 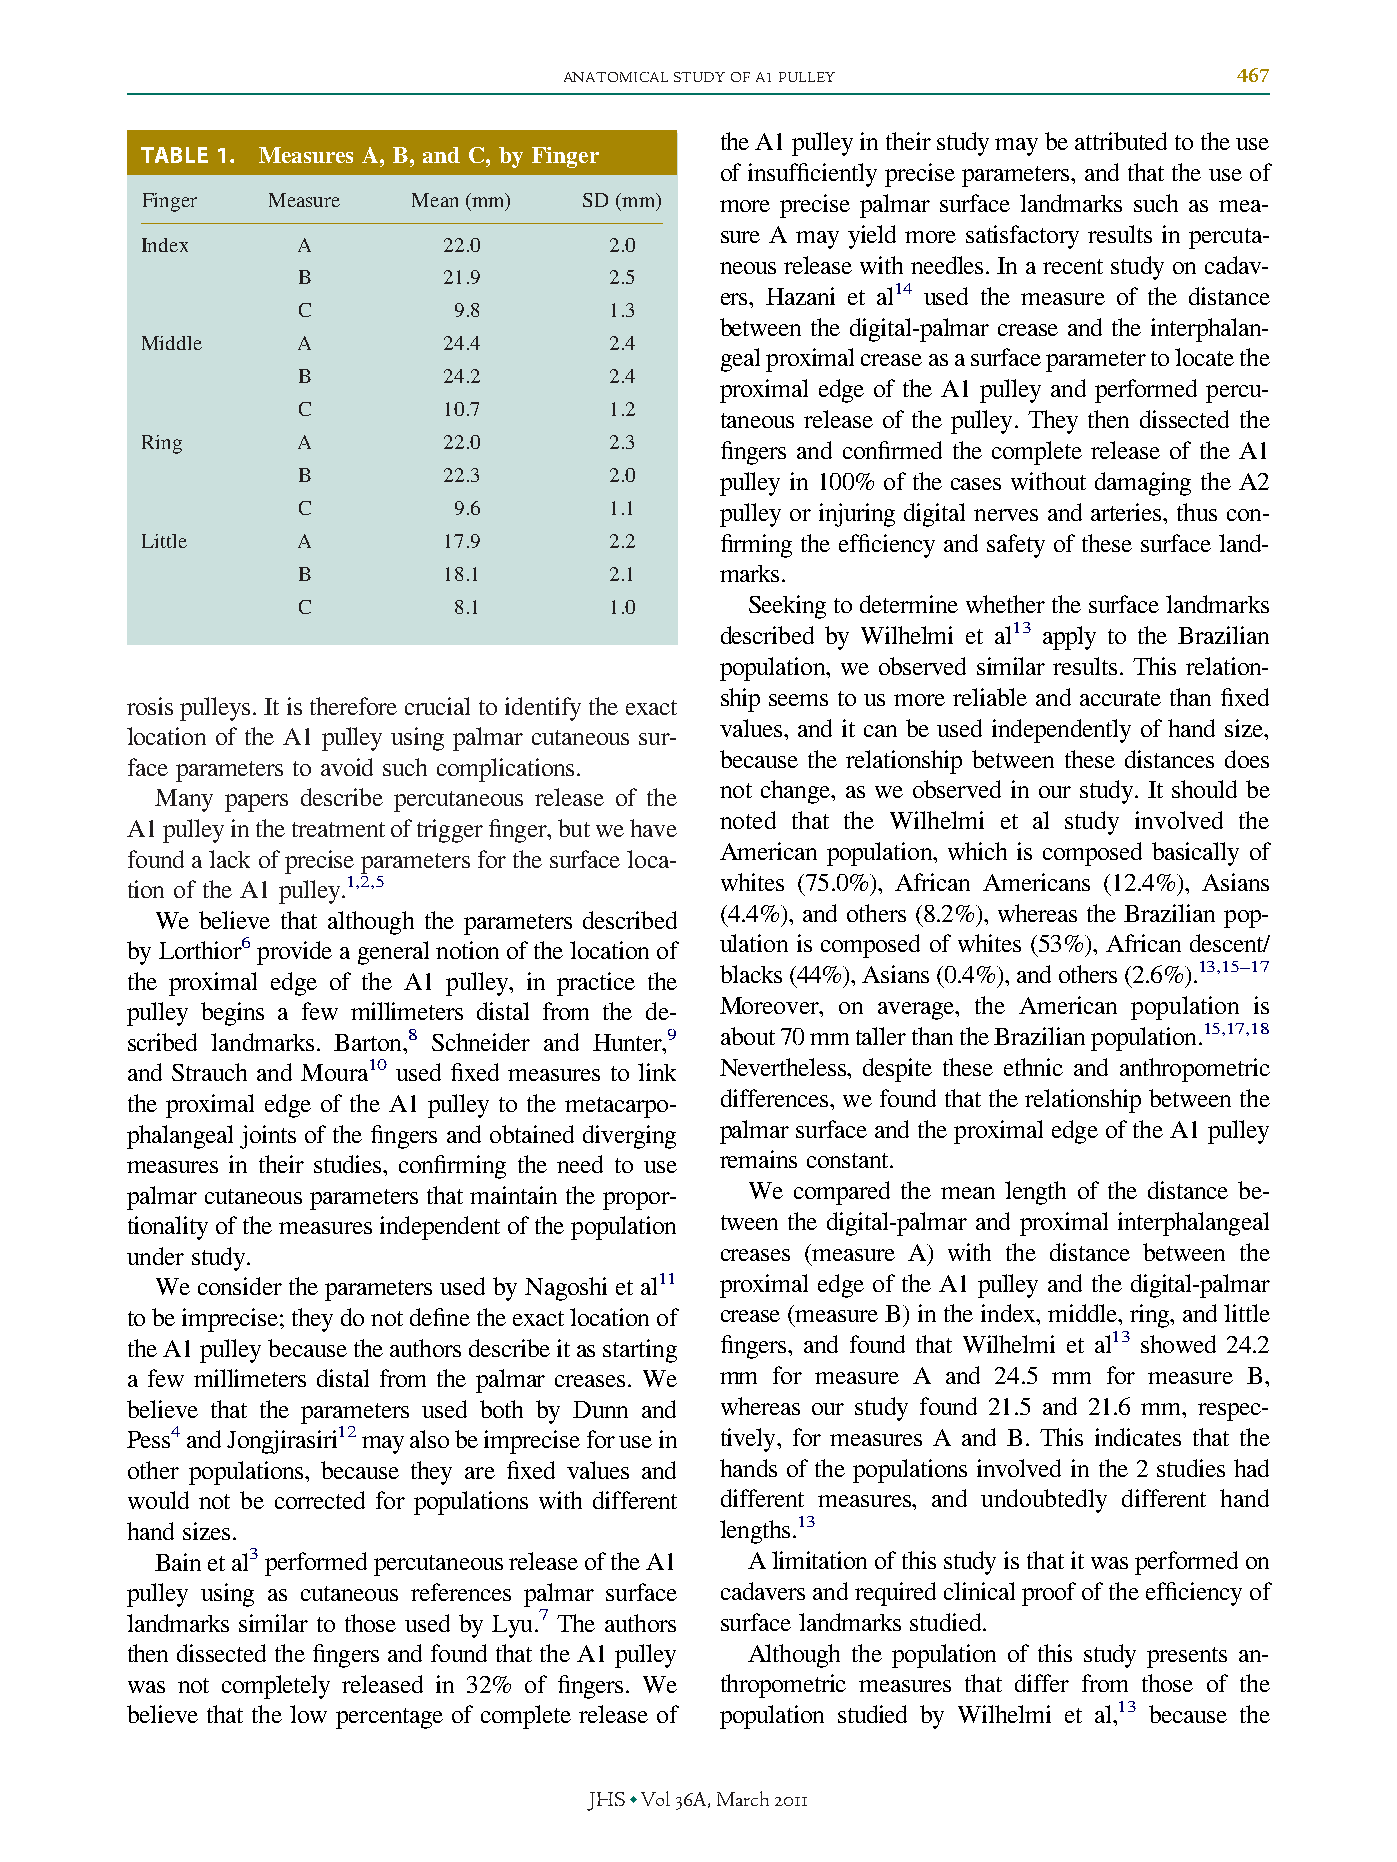 What do you see at coordinates (596, 984) in the screenshot?
I see `practice` at bounding box center [596, 984].
